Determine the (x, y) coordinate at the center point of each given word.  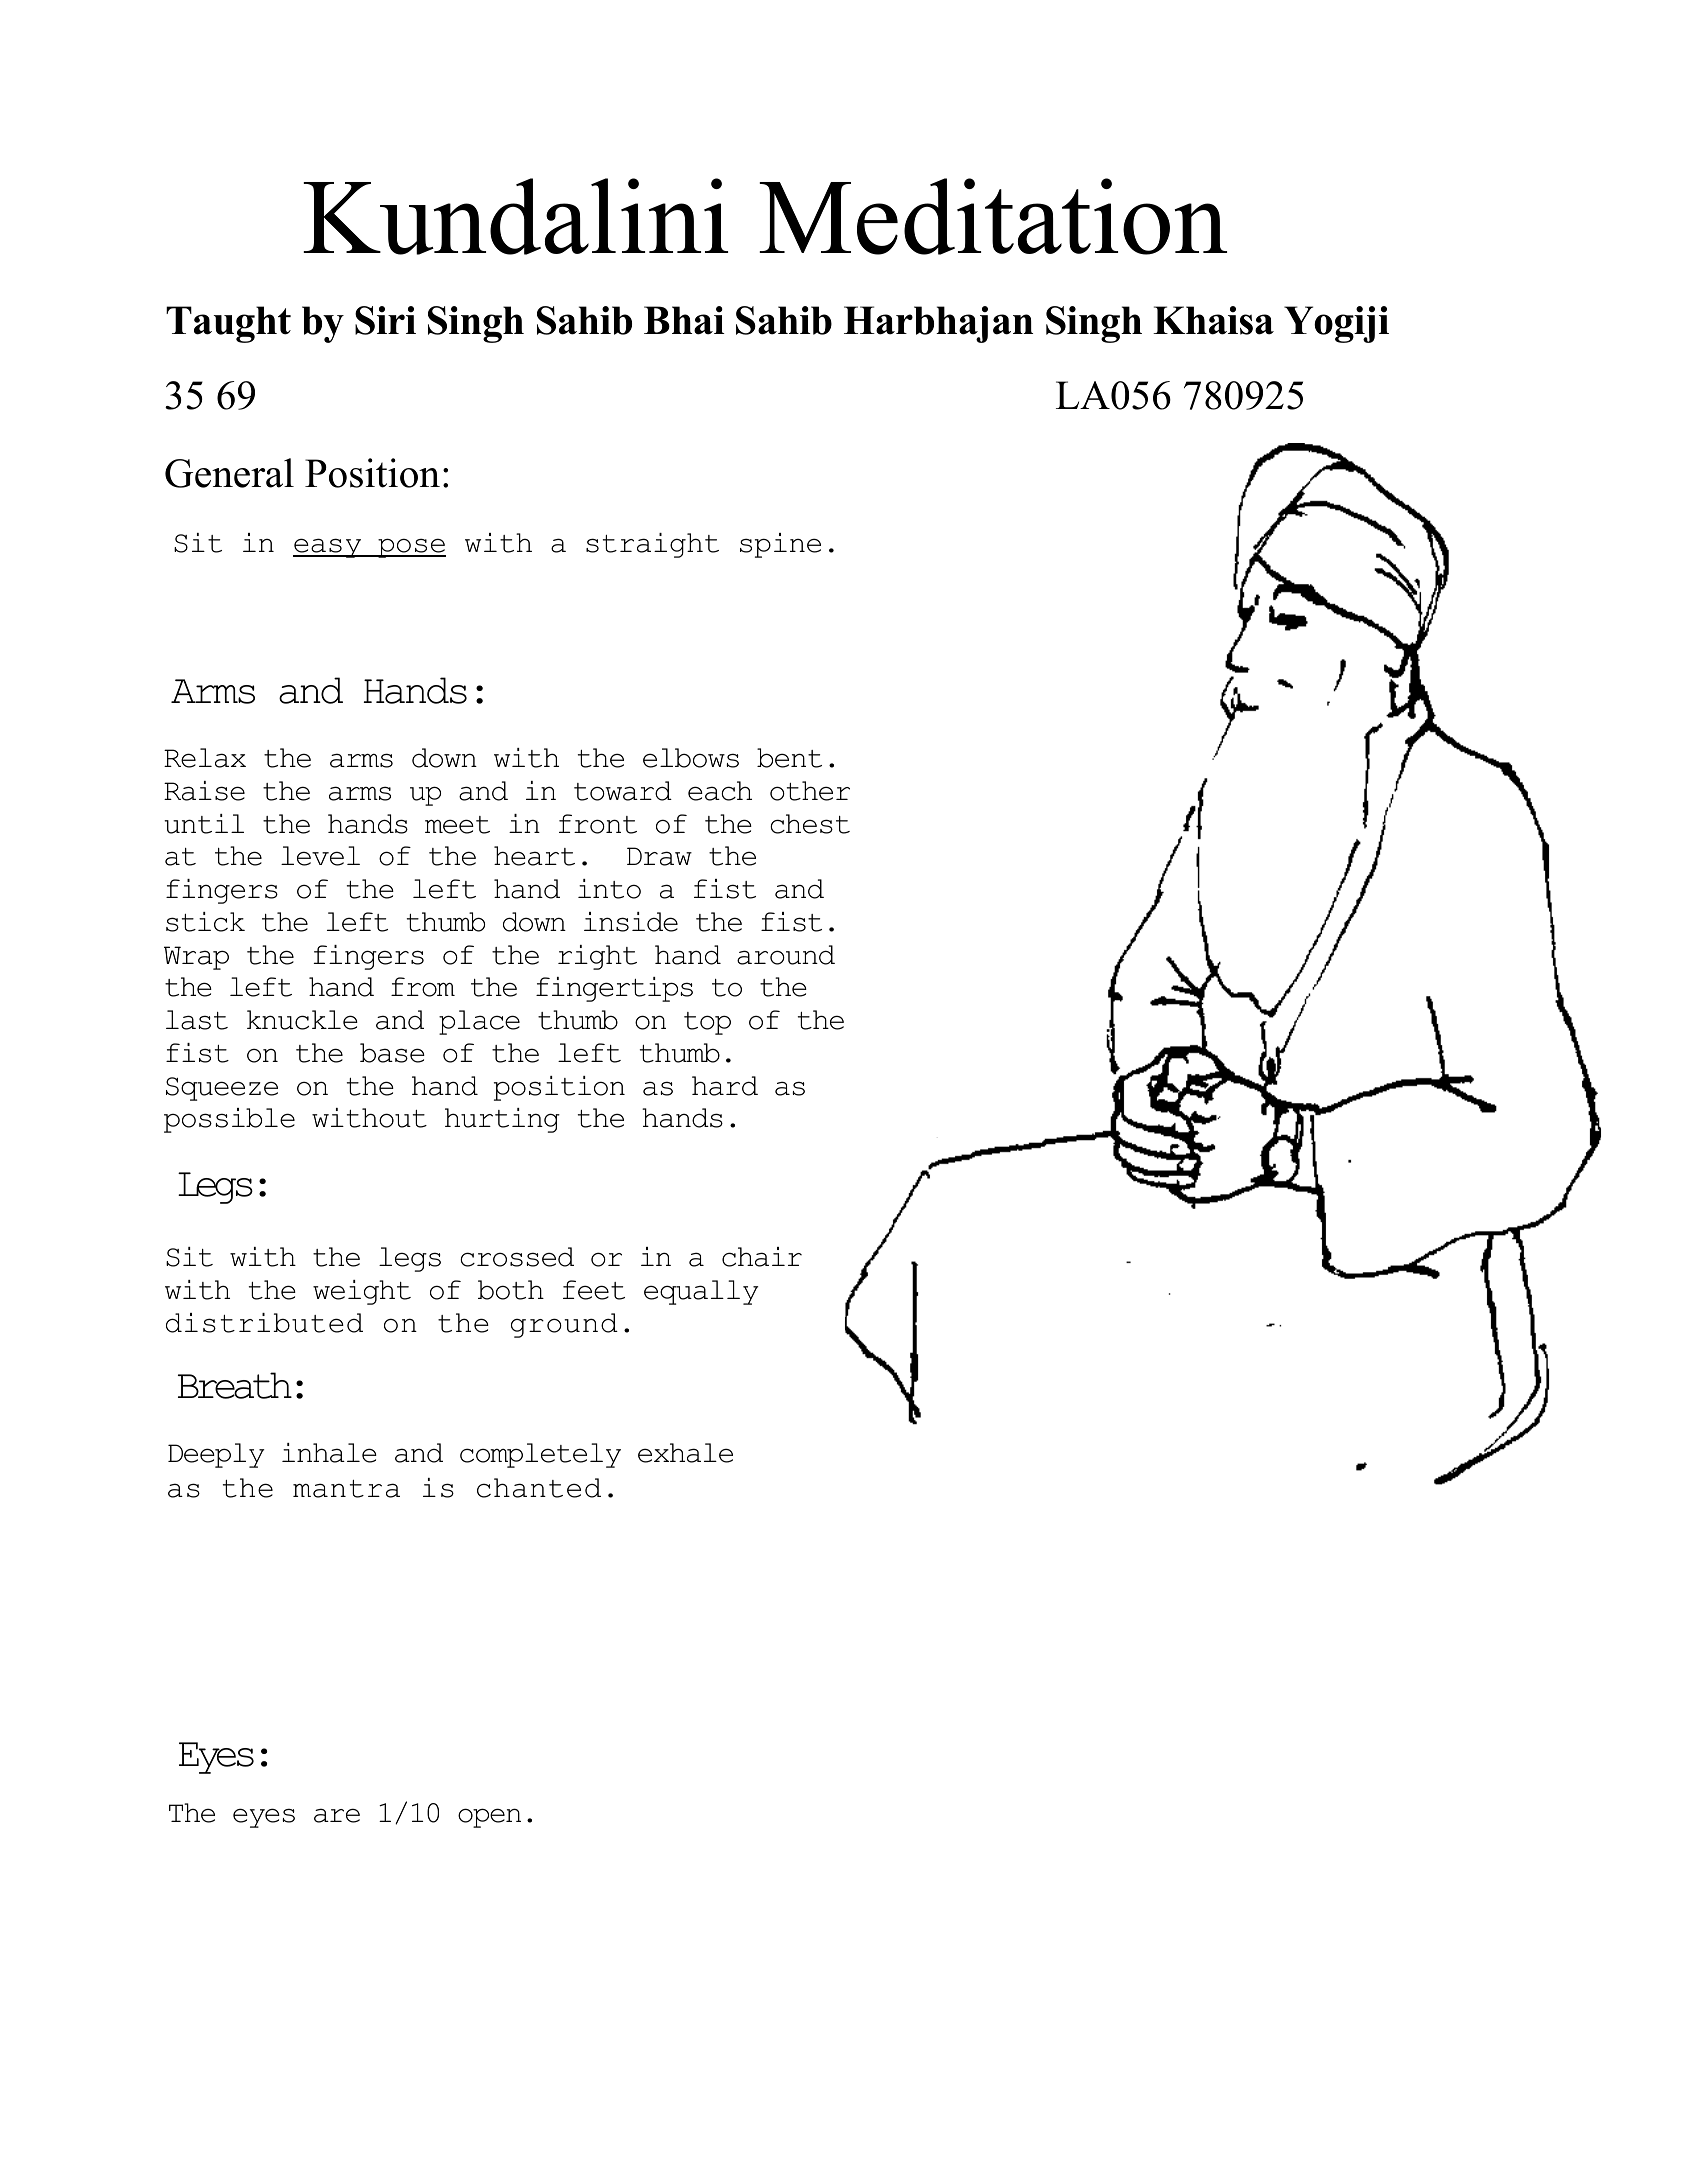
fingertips (614, 989)
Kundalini (515, 216)
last (197, 1020)
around (786, 955)
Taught (228, 324)
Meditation (993, 216)
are (337, 1815)
